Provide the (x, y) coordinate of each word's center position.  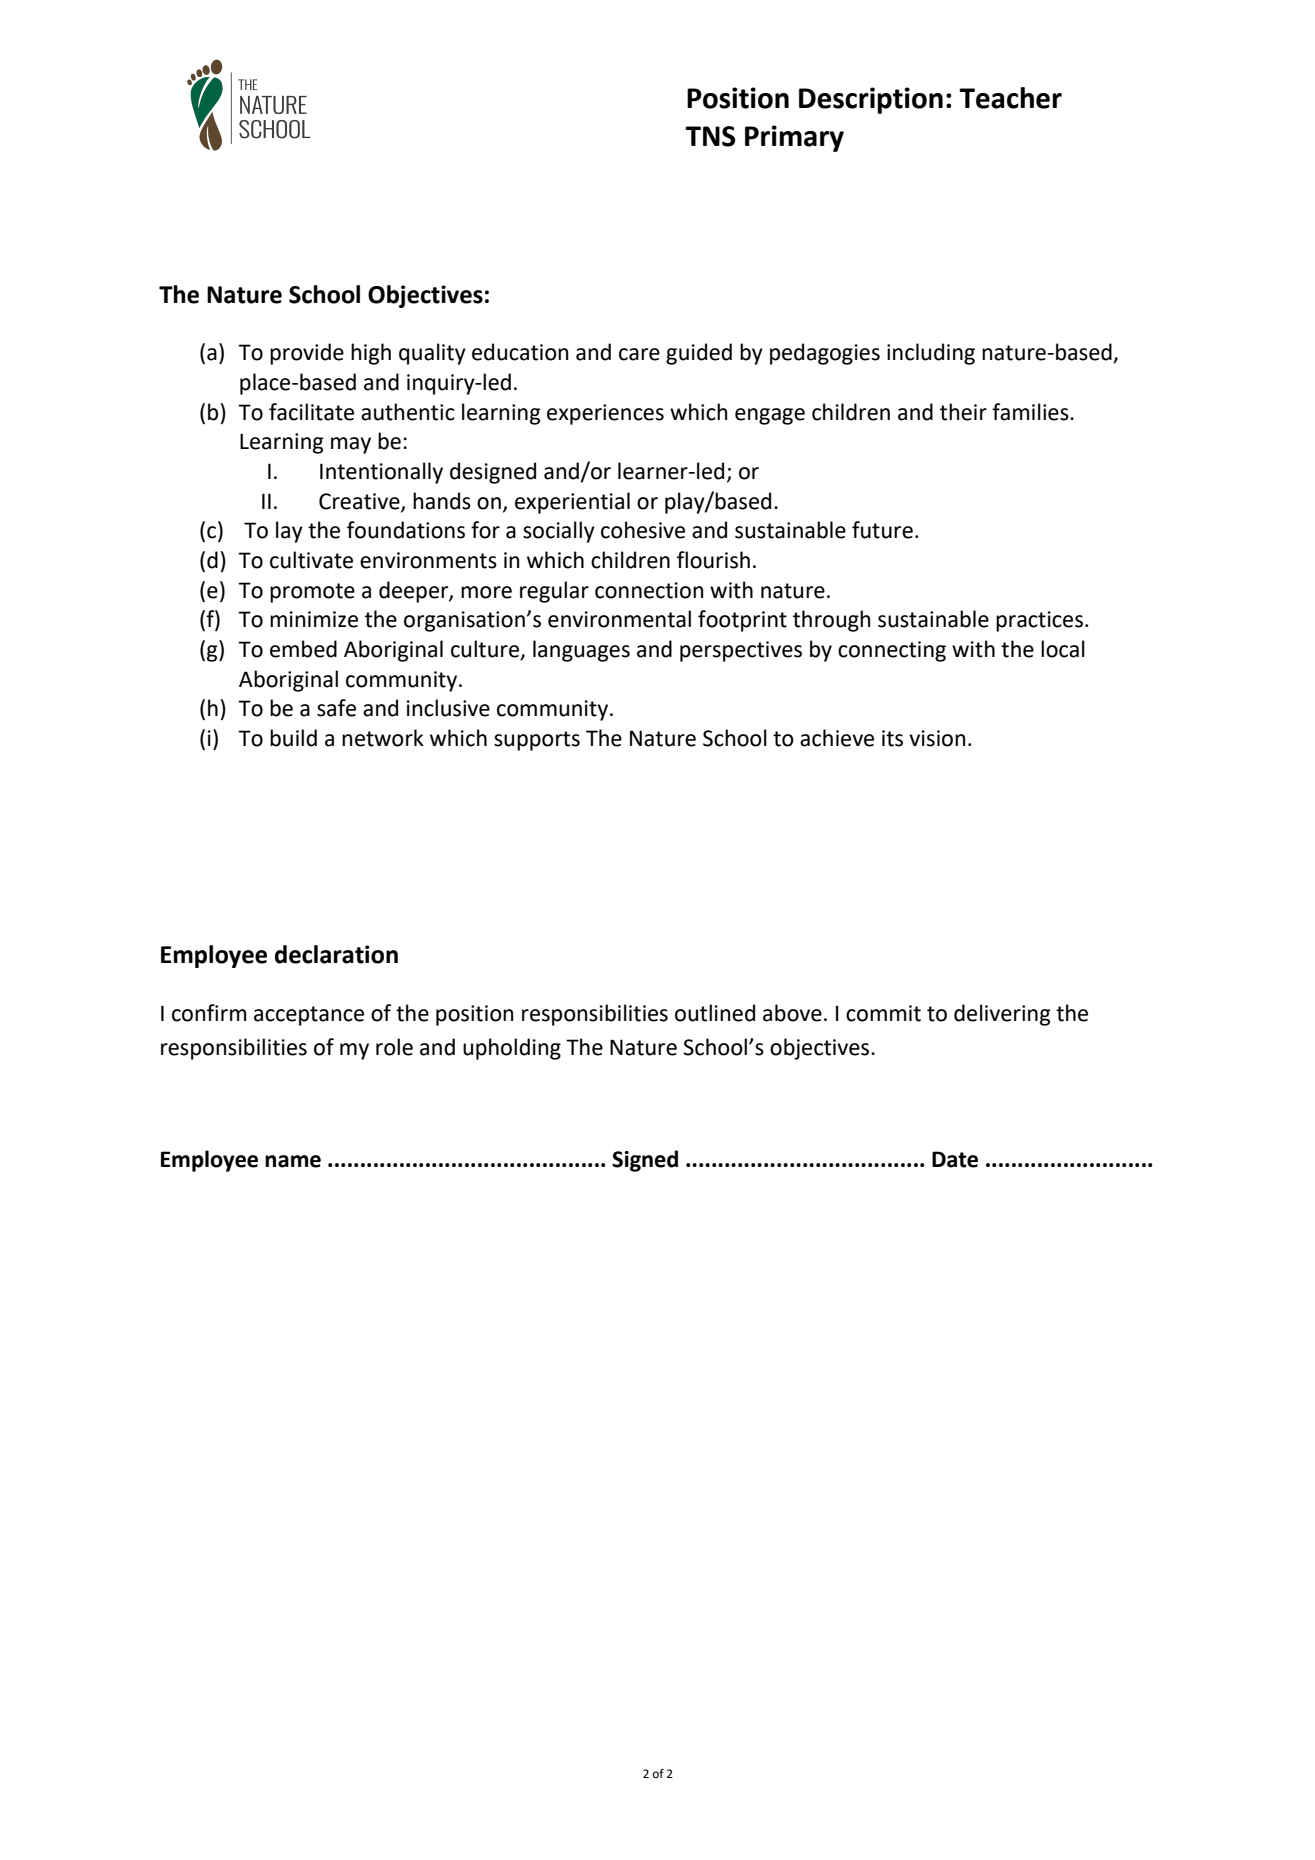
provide (307, 354)
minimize (314, 619)
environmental (619, 619)
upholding (512, 1049)
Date (955, 1159)
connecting (892, 651)
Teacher (1010, 98)
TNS (710, 136)
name (293, 1161)
